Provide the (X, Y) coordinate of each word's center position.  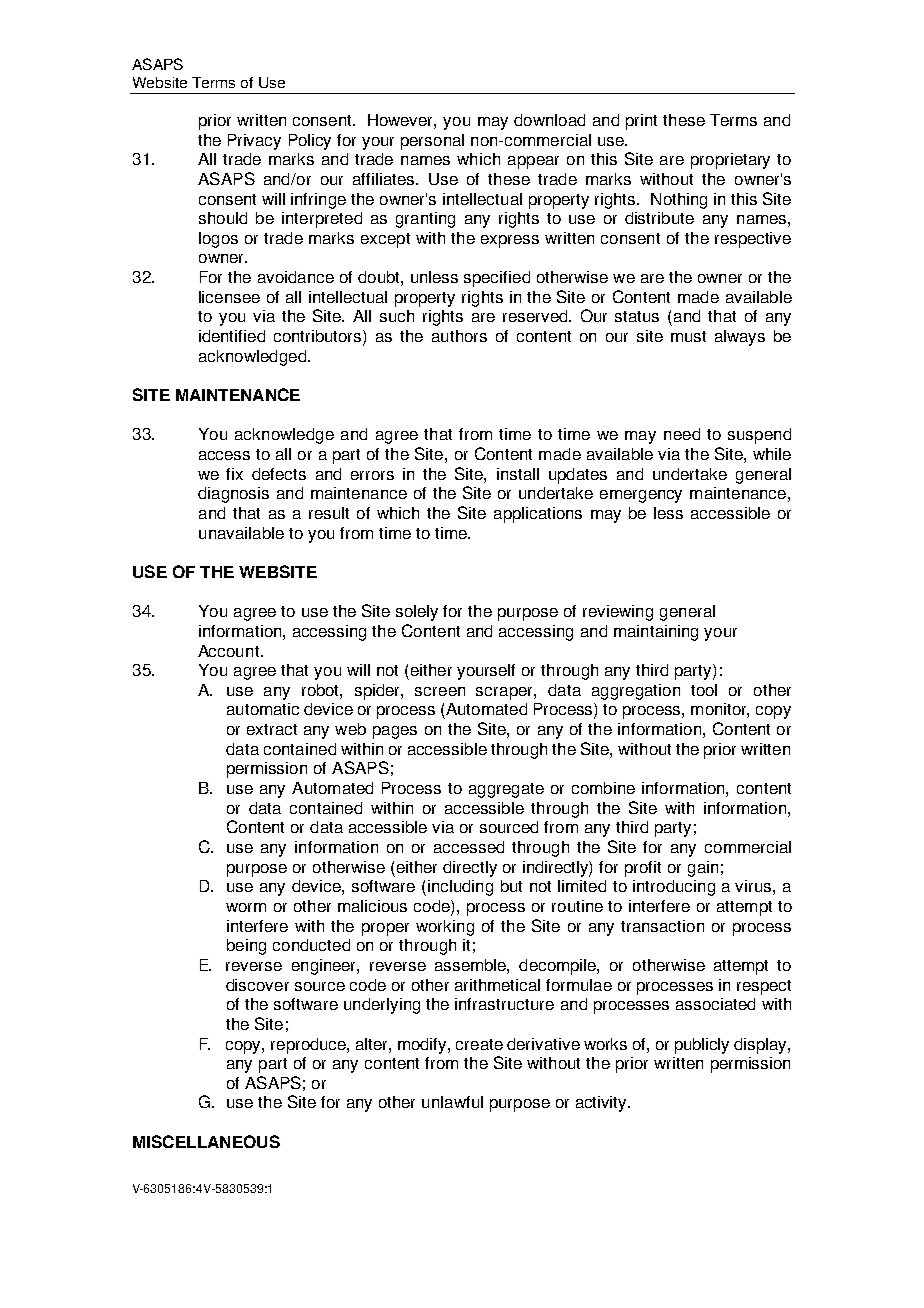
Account (230, 651)
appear (533, 162)
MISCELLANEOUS (206, 1141)
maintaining (656, 633)
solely (417, 613)
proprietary (730, 161)
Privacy (254, 142)
